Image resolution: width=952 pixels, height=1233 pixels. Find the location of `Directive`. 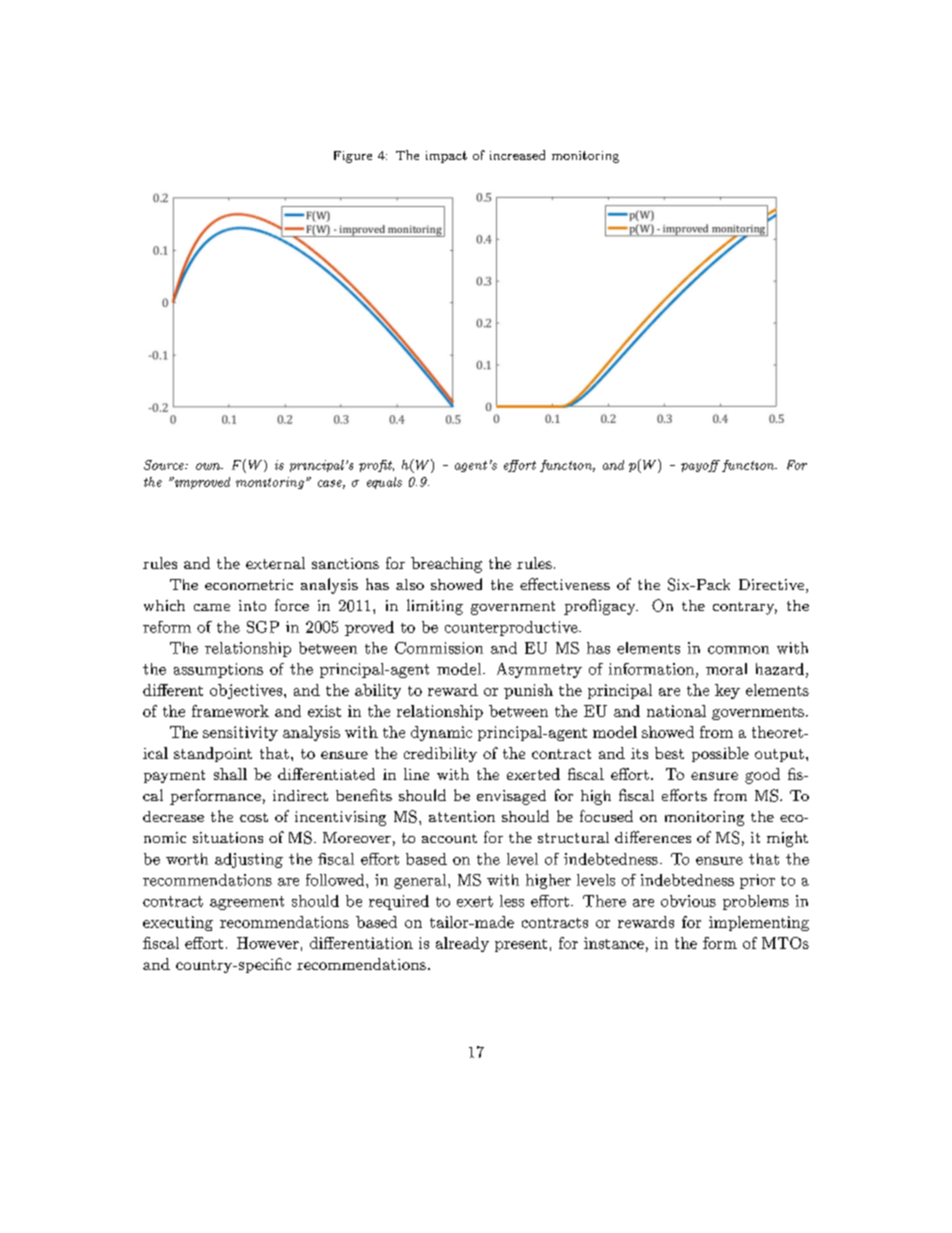

Directive is located at coordinates (771, 584).
